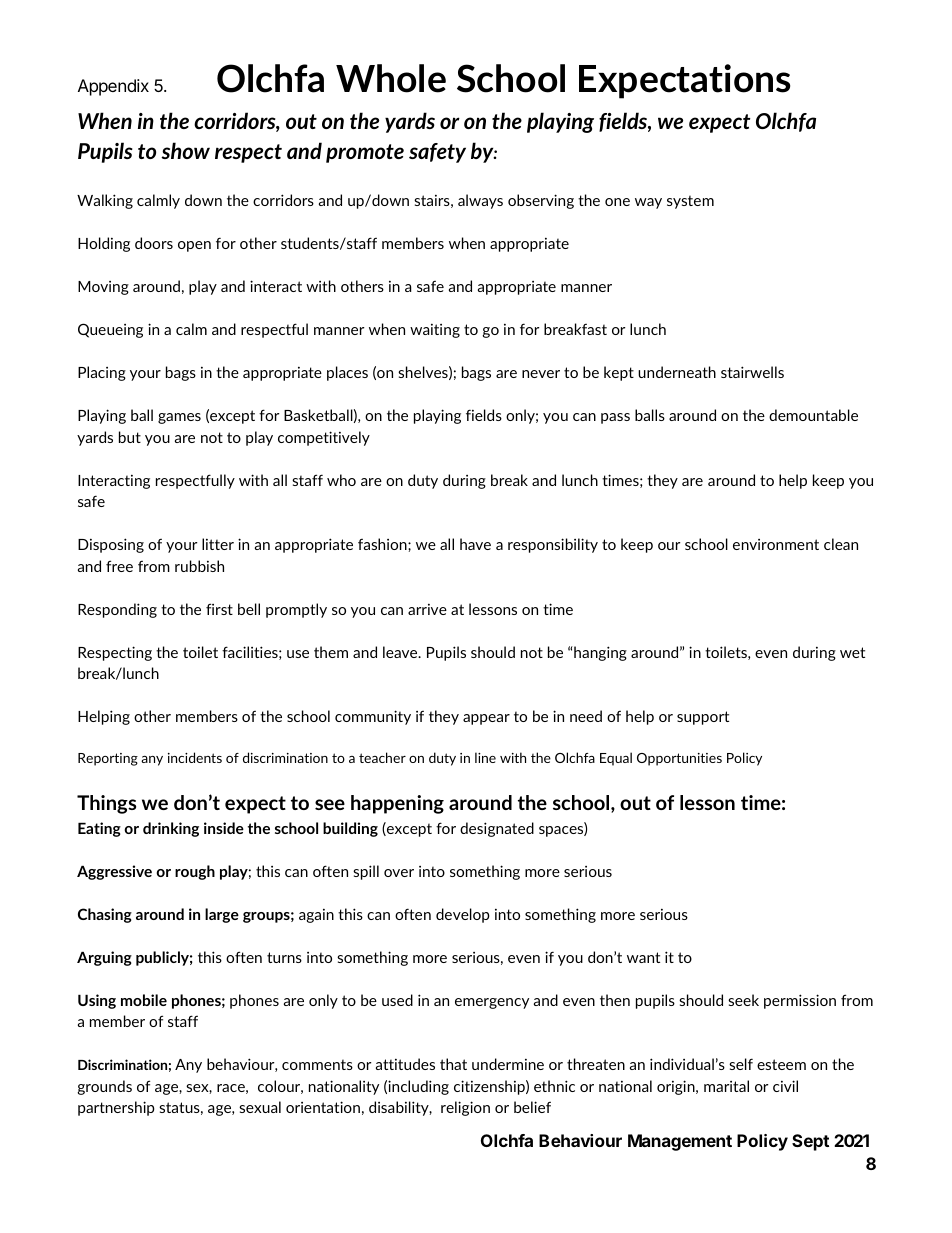  Describe the element at coordinates (116, 1108) in the document. I see `partnership` at that location.
